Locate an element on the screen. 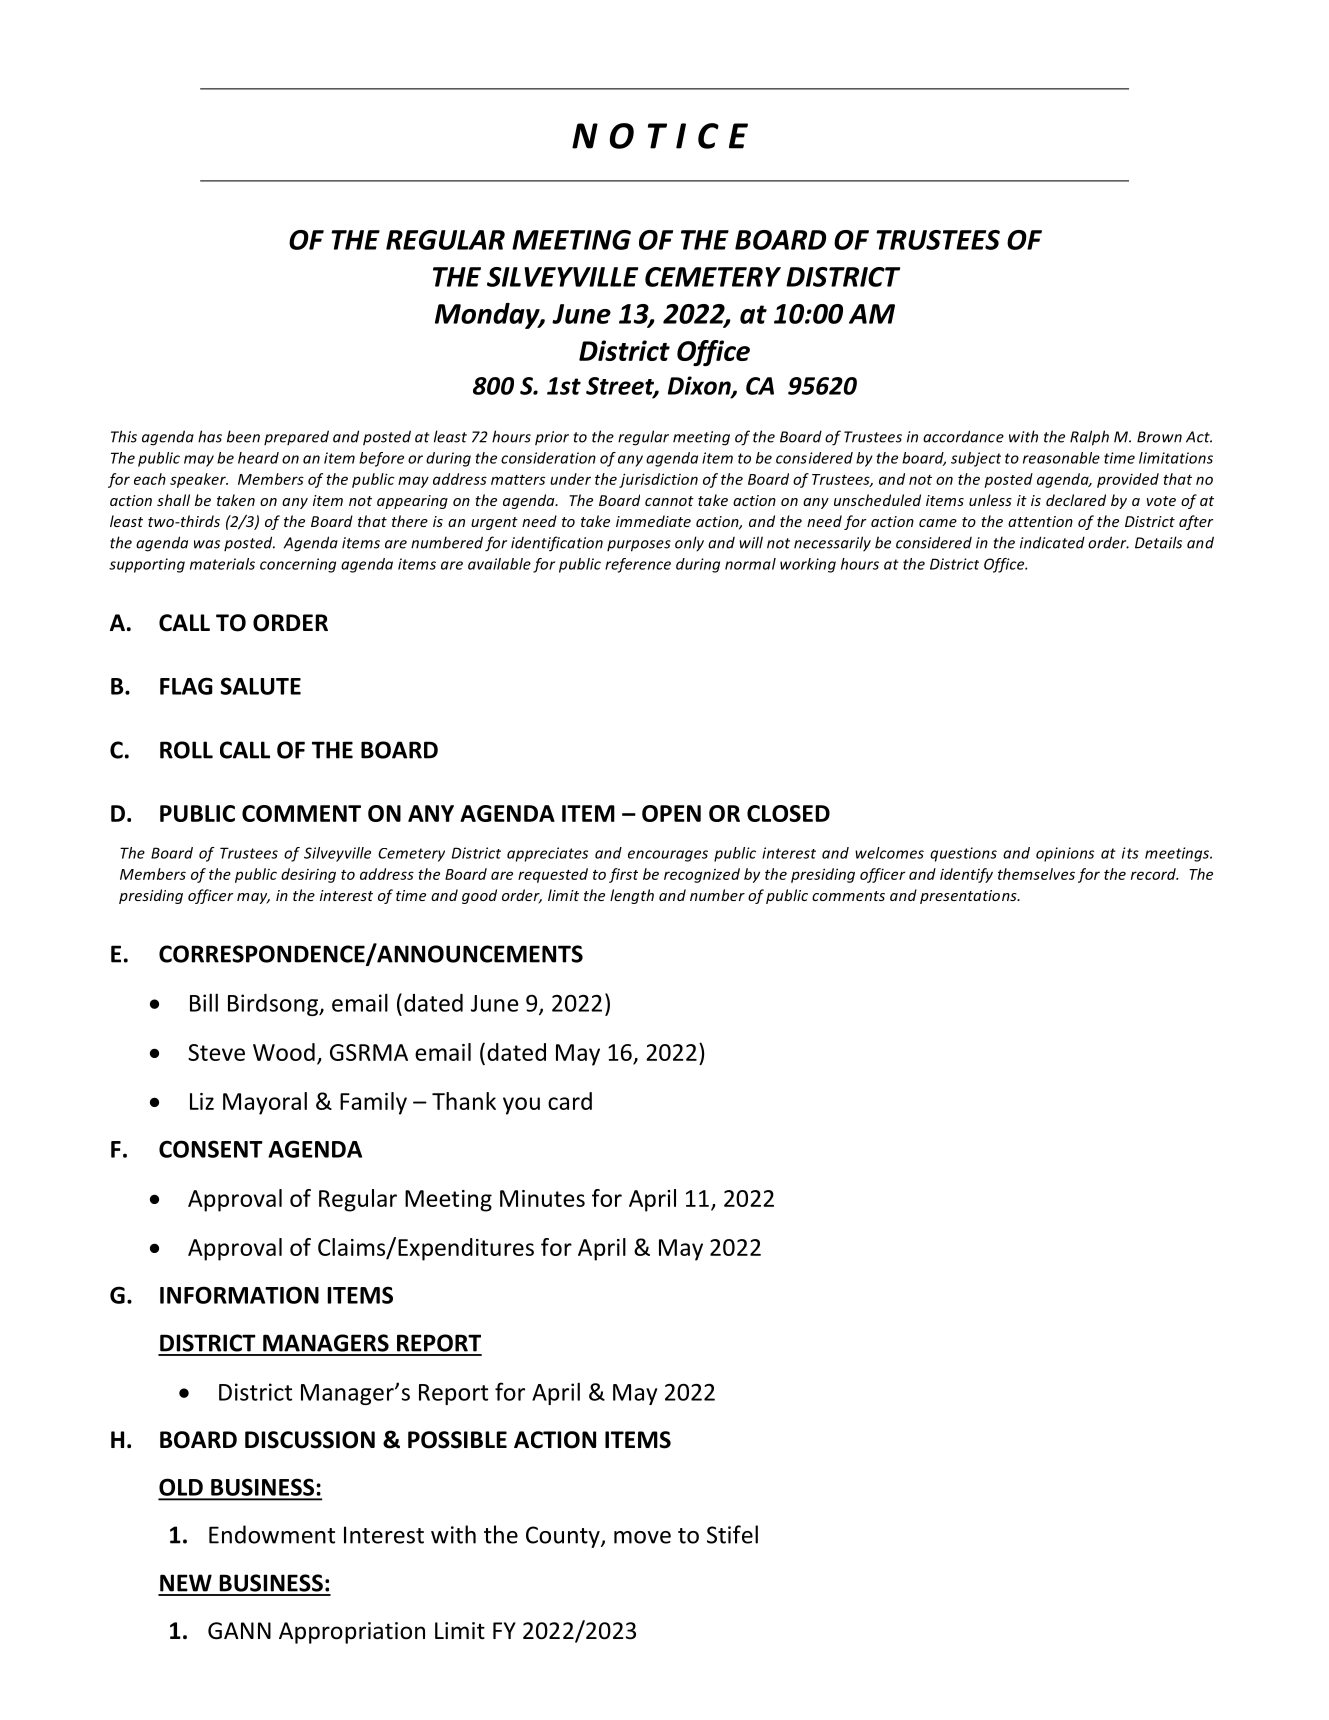 Image resolution: width=1329 pixels, height=1720 pixels. OPEN is located at coordinates (671, 813).
